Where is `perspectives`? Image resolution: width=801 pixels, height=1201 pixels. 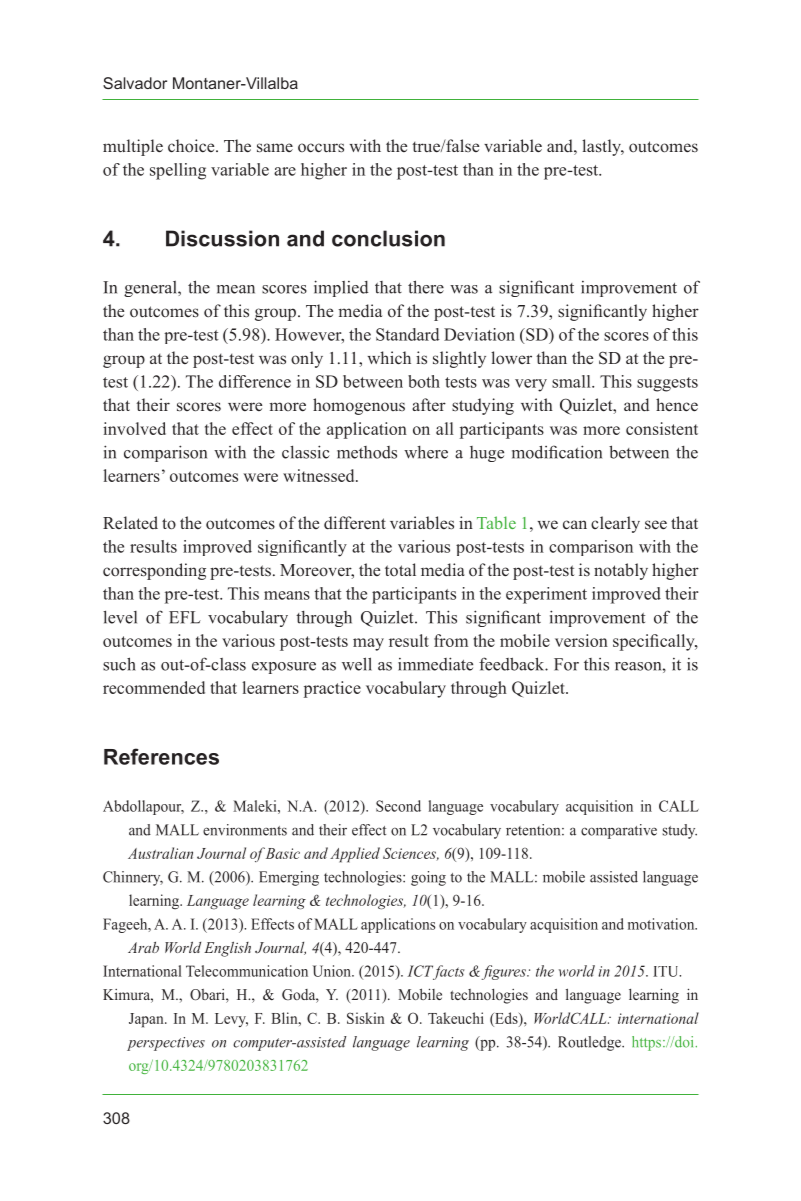 perspectives is located at coordinates (166, 1044).
